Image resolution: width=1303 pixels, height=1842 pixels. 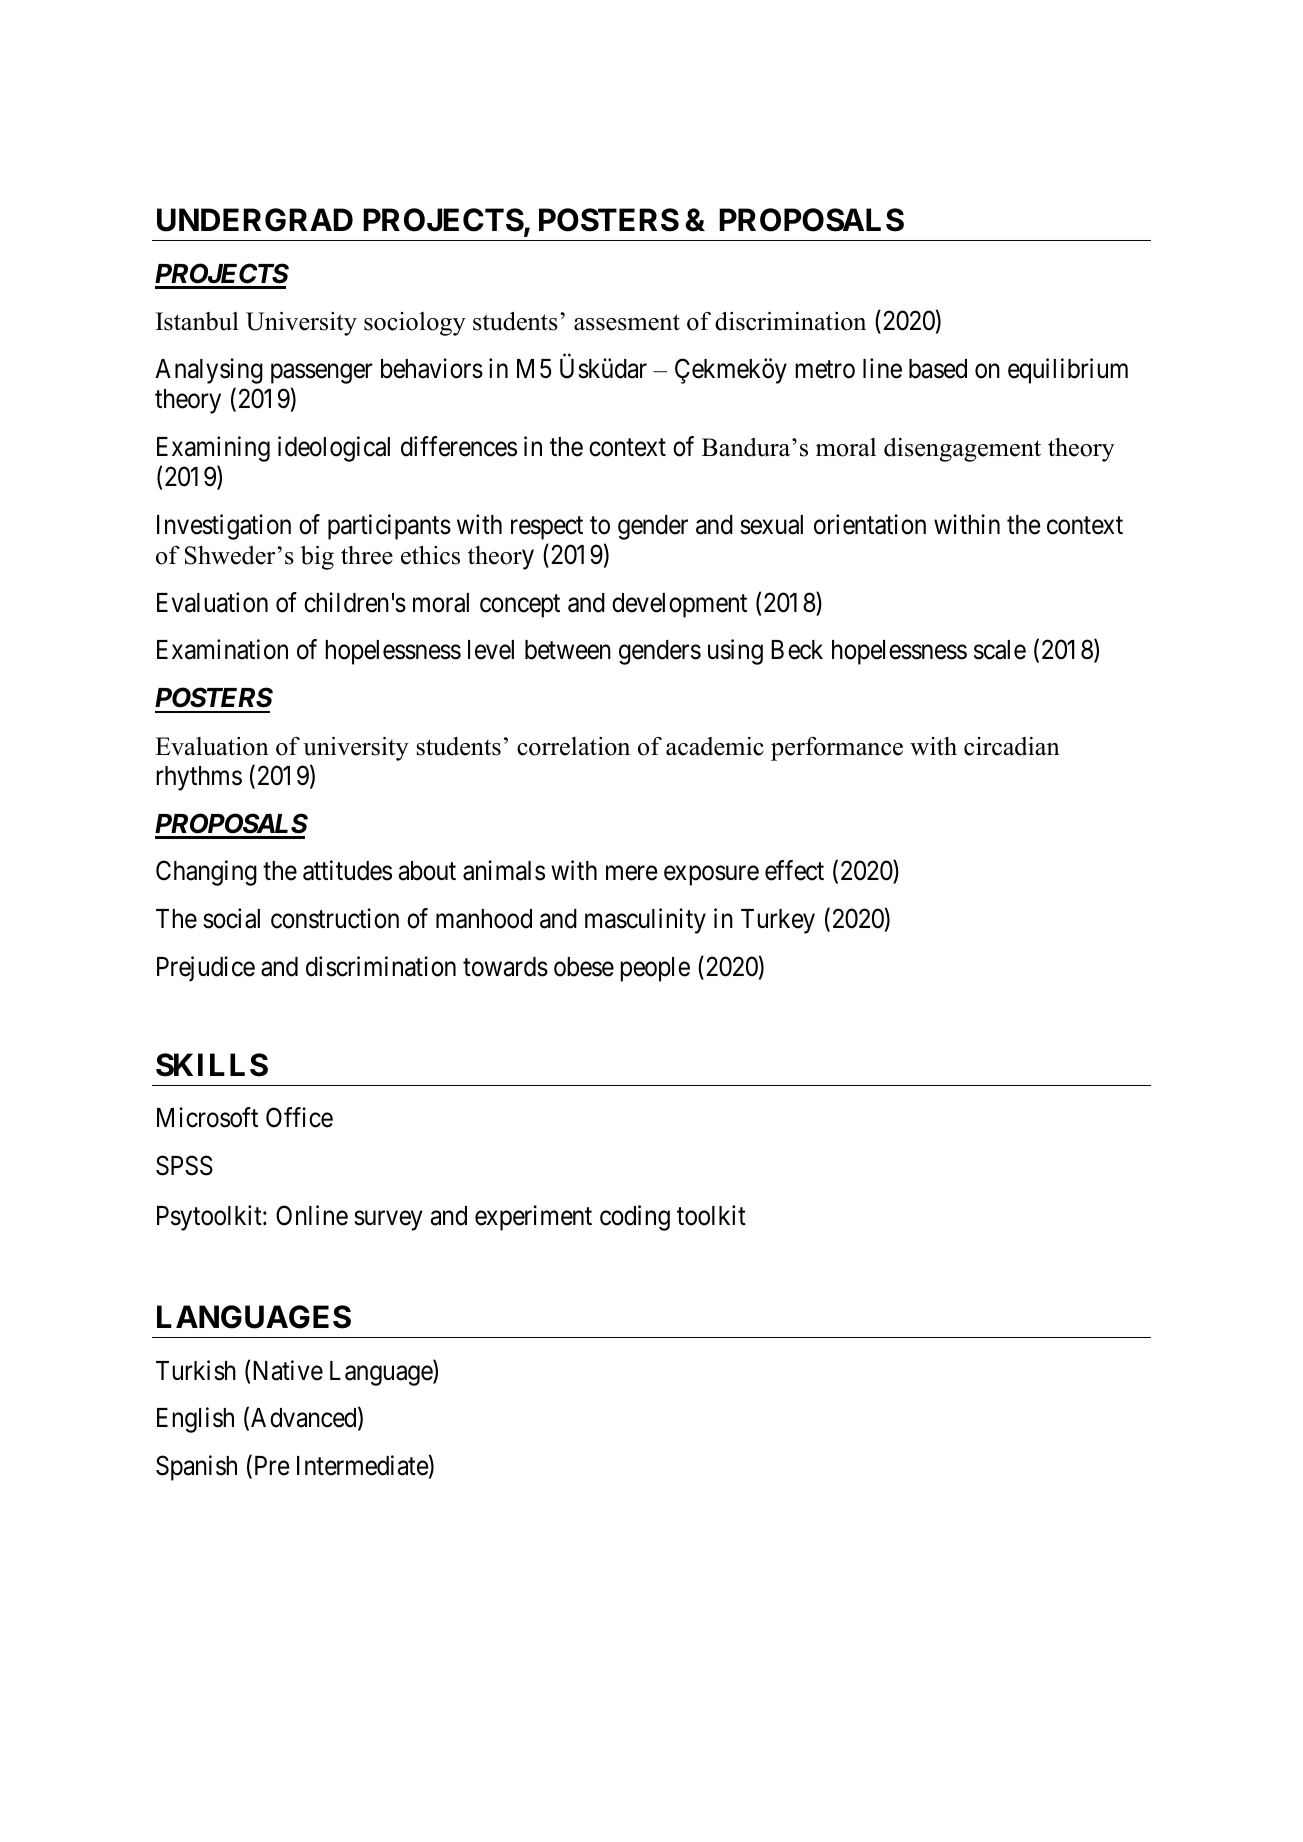 What do you see at coordinates (627, 322) in the screenshot?
I see `assesment` at bounding box center [627, 322].
